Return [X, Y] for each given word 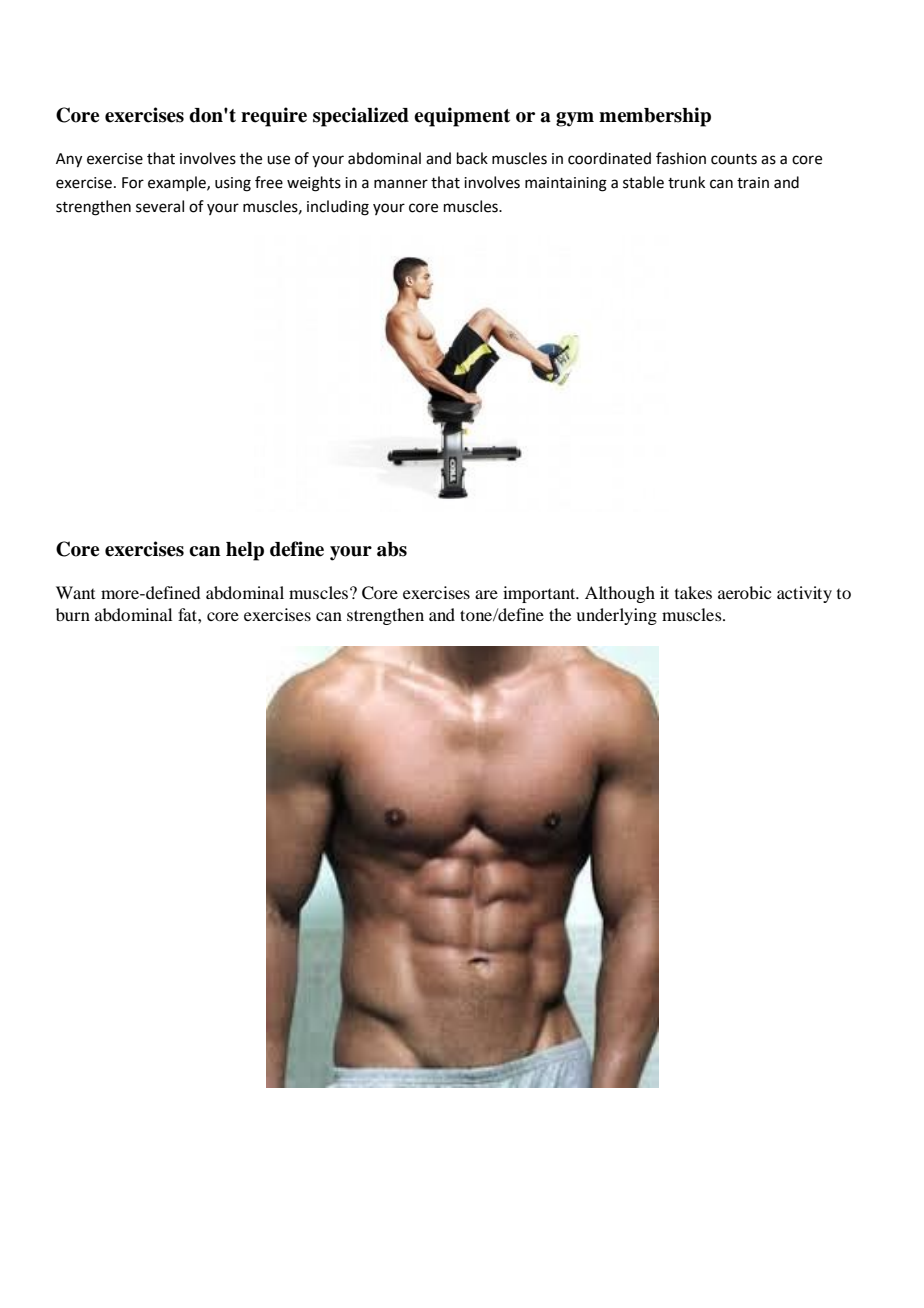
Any [69, 160]
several [160, 206]
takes [693, 592]
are [486, 594]
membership [655, 117]
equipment [462, 117]
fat [188, 614]
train [753, 183]
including [338, 208]
